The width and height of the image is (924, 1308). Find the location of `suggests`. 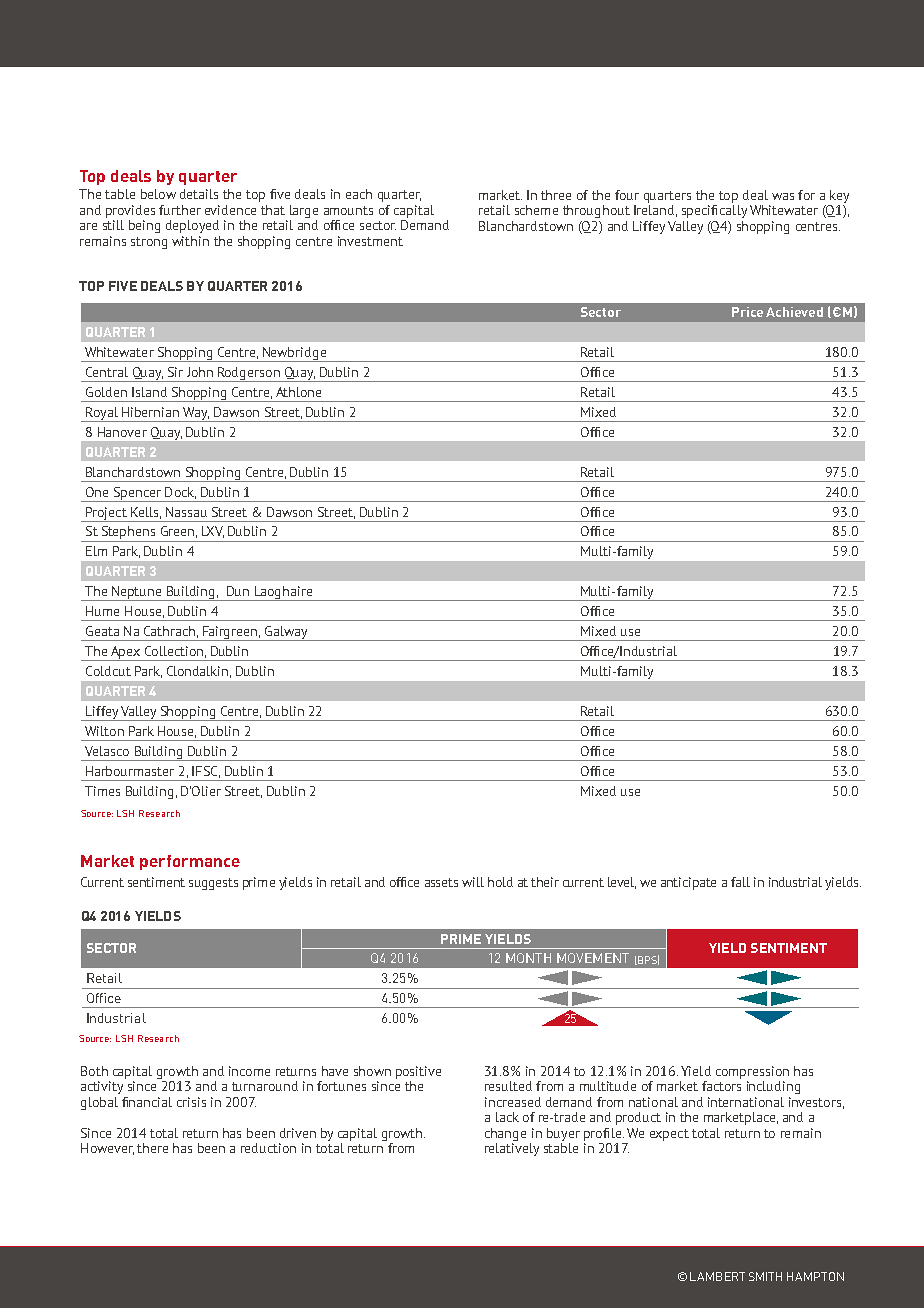

suggests is located at coordinates (213, 884).
